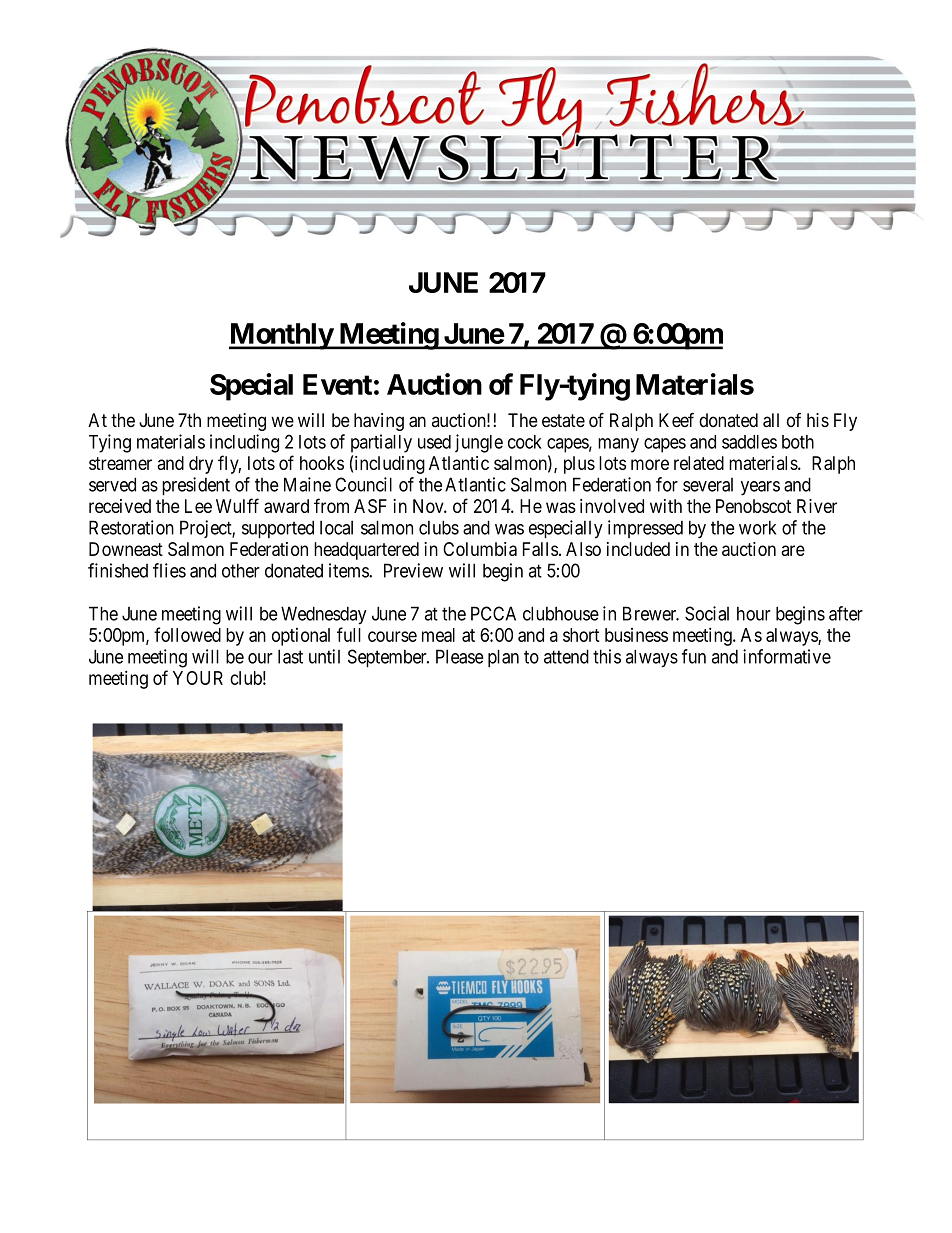  Describe the element at coordinates (579, 465) in the screenshot. I see `plus` at that location.
